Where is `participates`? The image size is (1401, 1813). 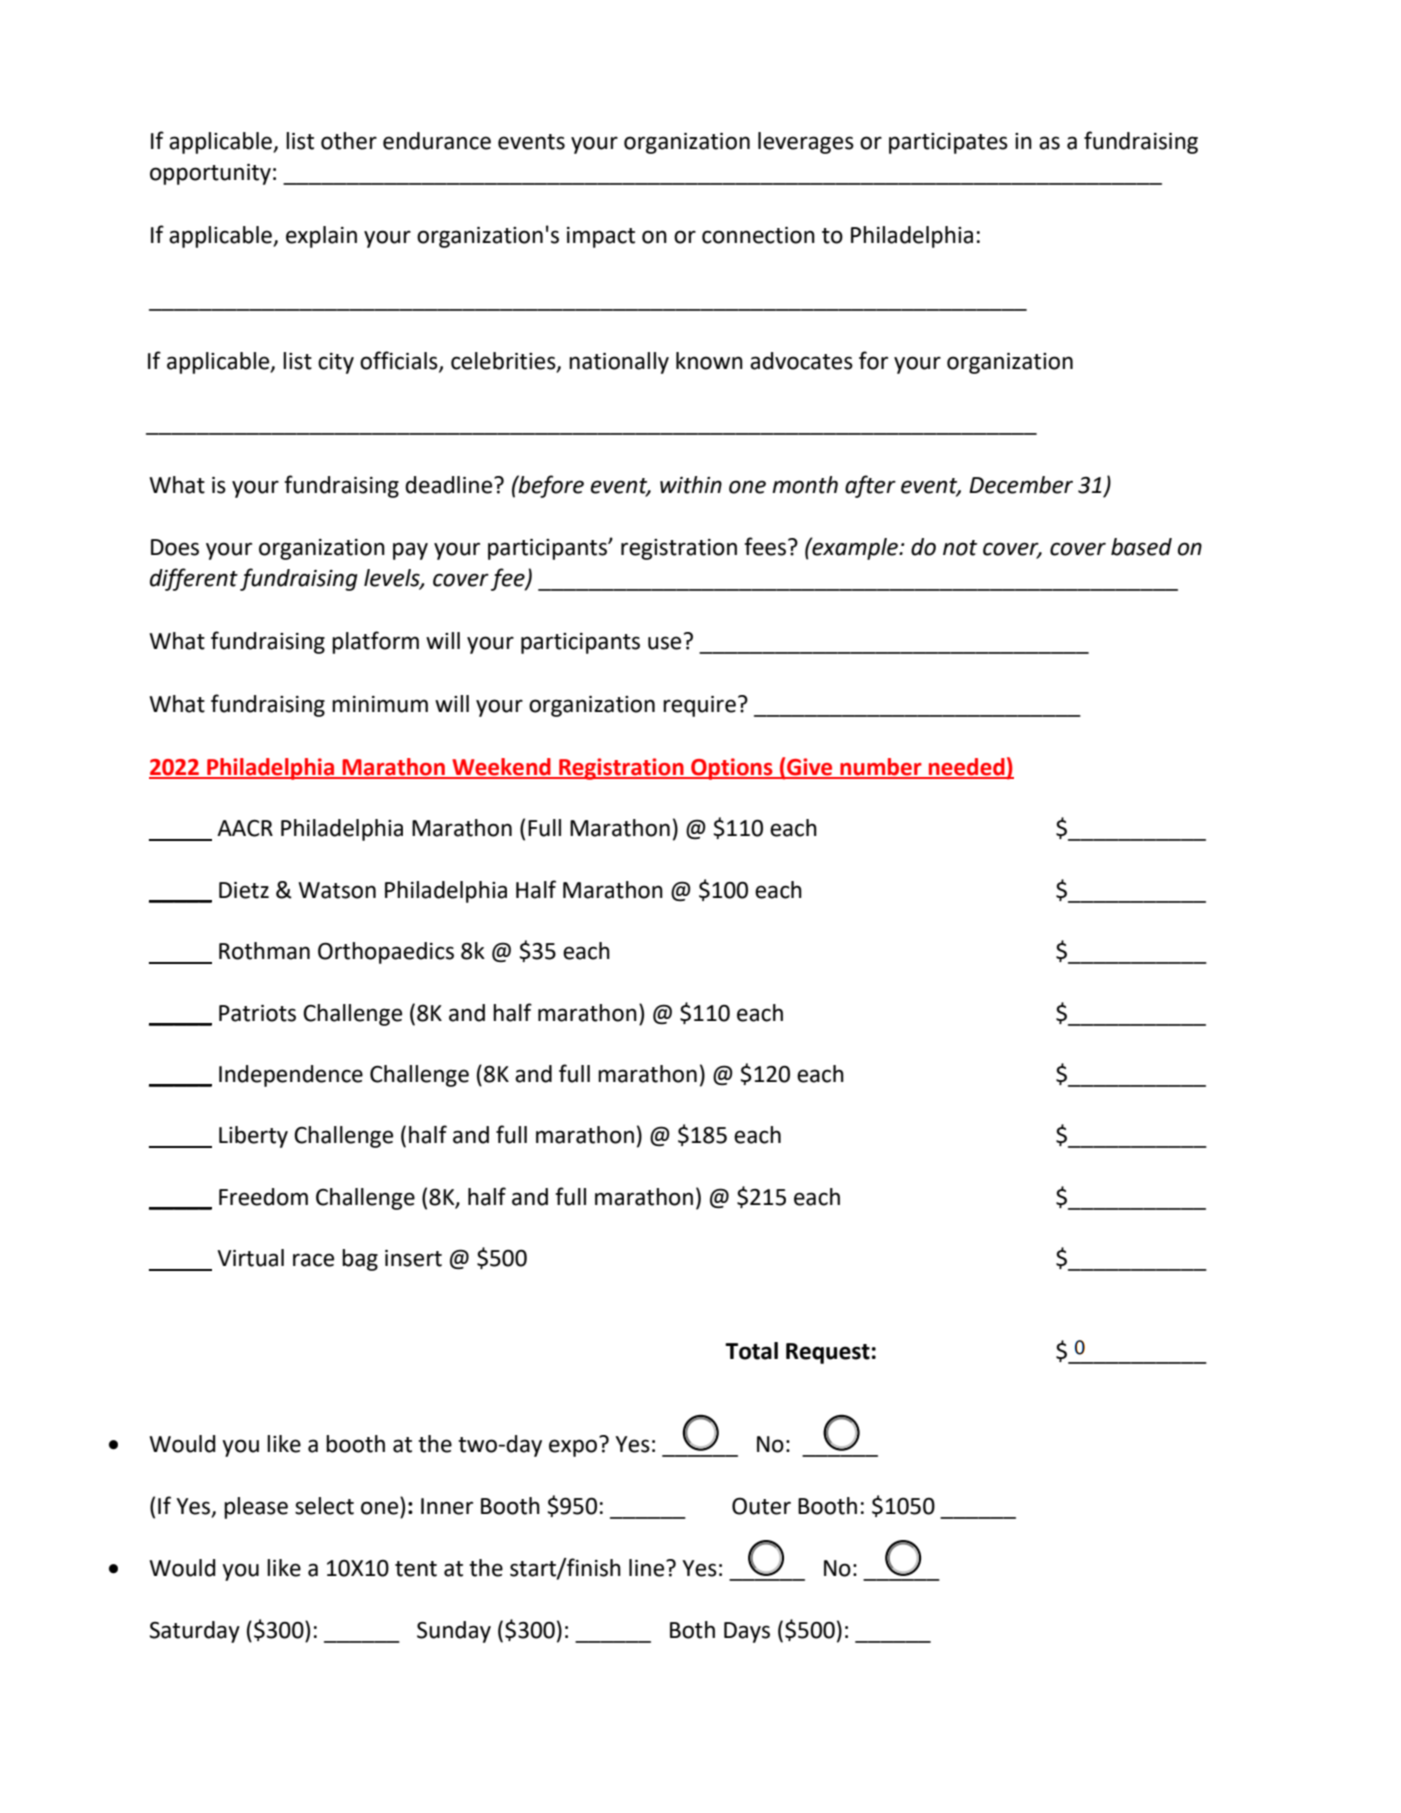
participates is located at coordinates (948, 143).
